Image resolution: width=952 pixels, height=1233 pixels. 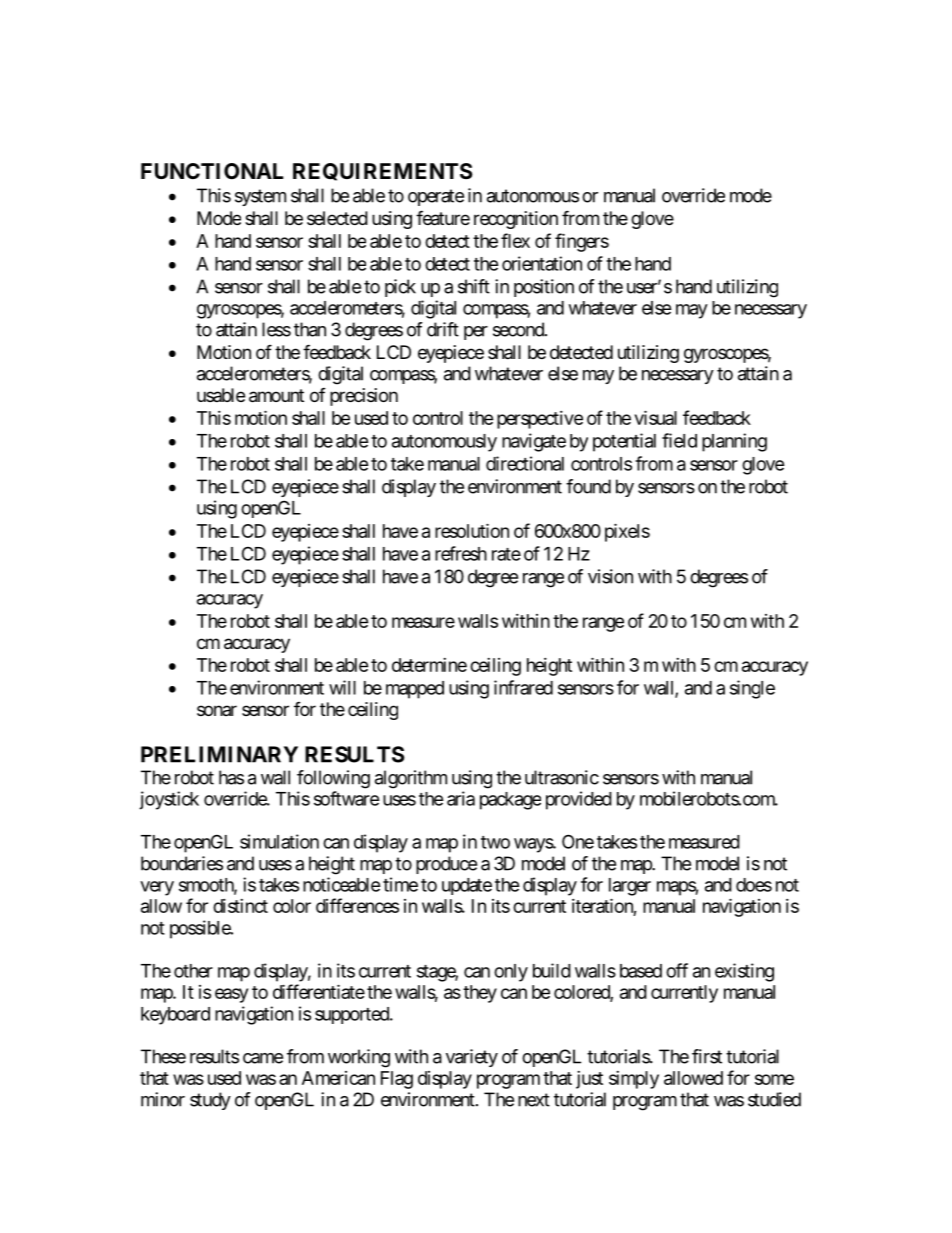 I want to click on simulation, so click(x=279, y=841).
